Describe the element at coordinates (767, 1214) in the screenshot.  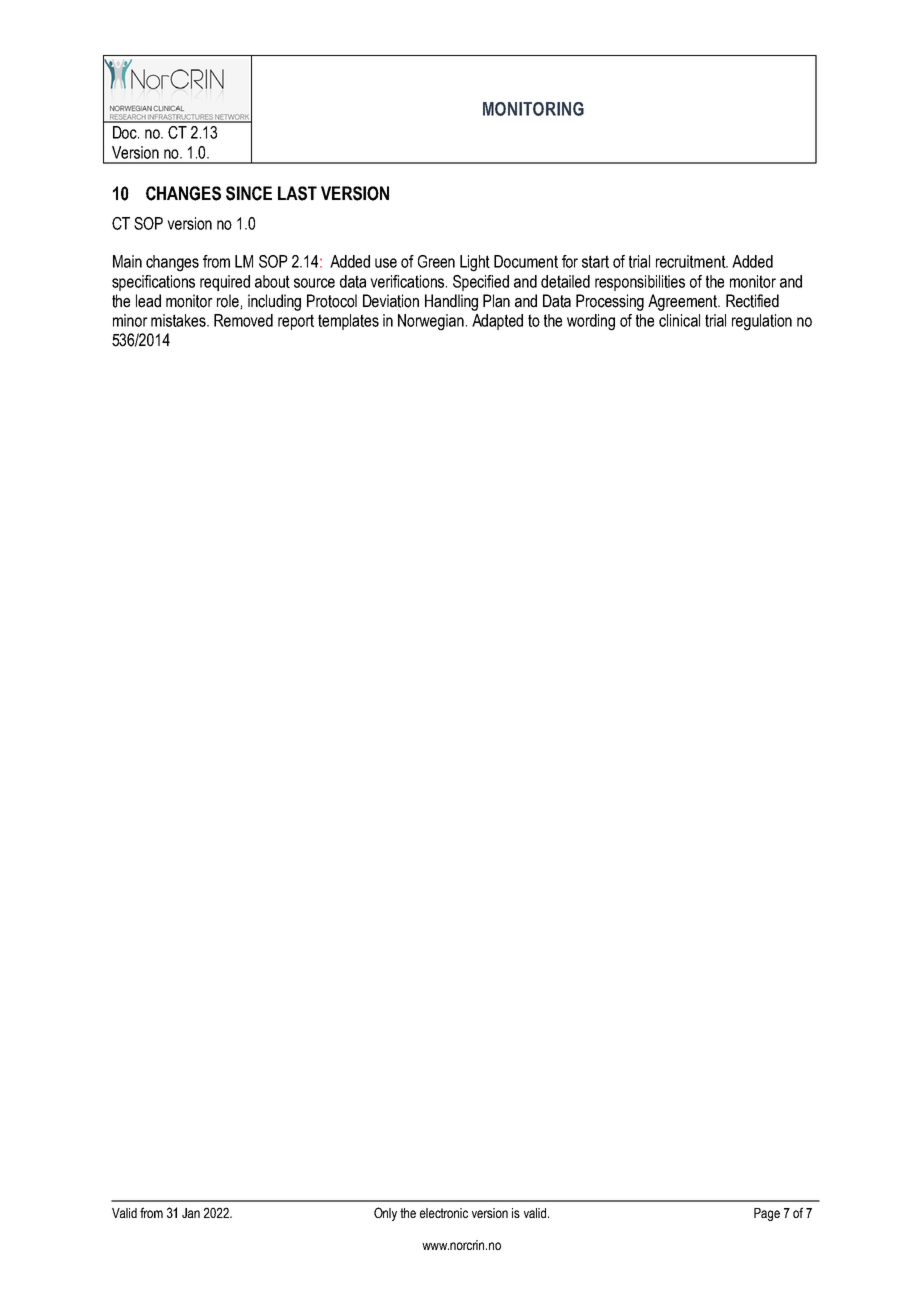
I see `Page` at that location.
